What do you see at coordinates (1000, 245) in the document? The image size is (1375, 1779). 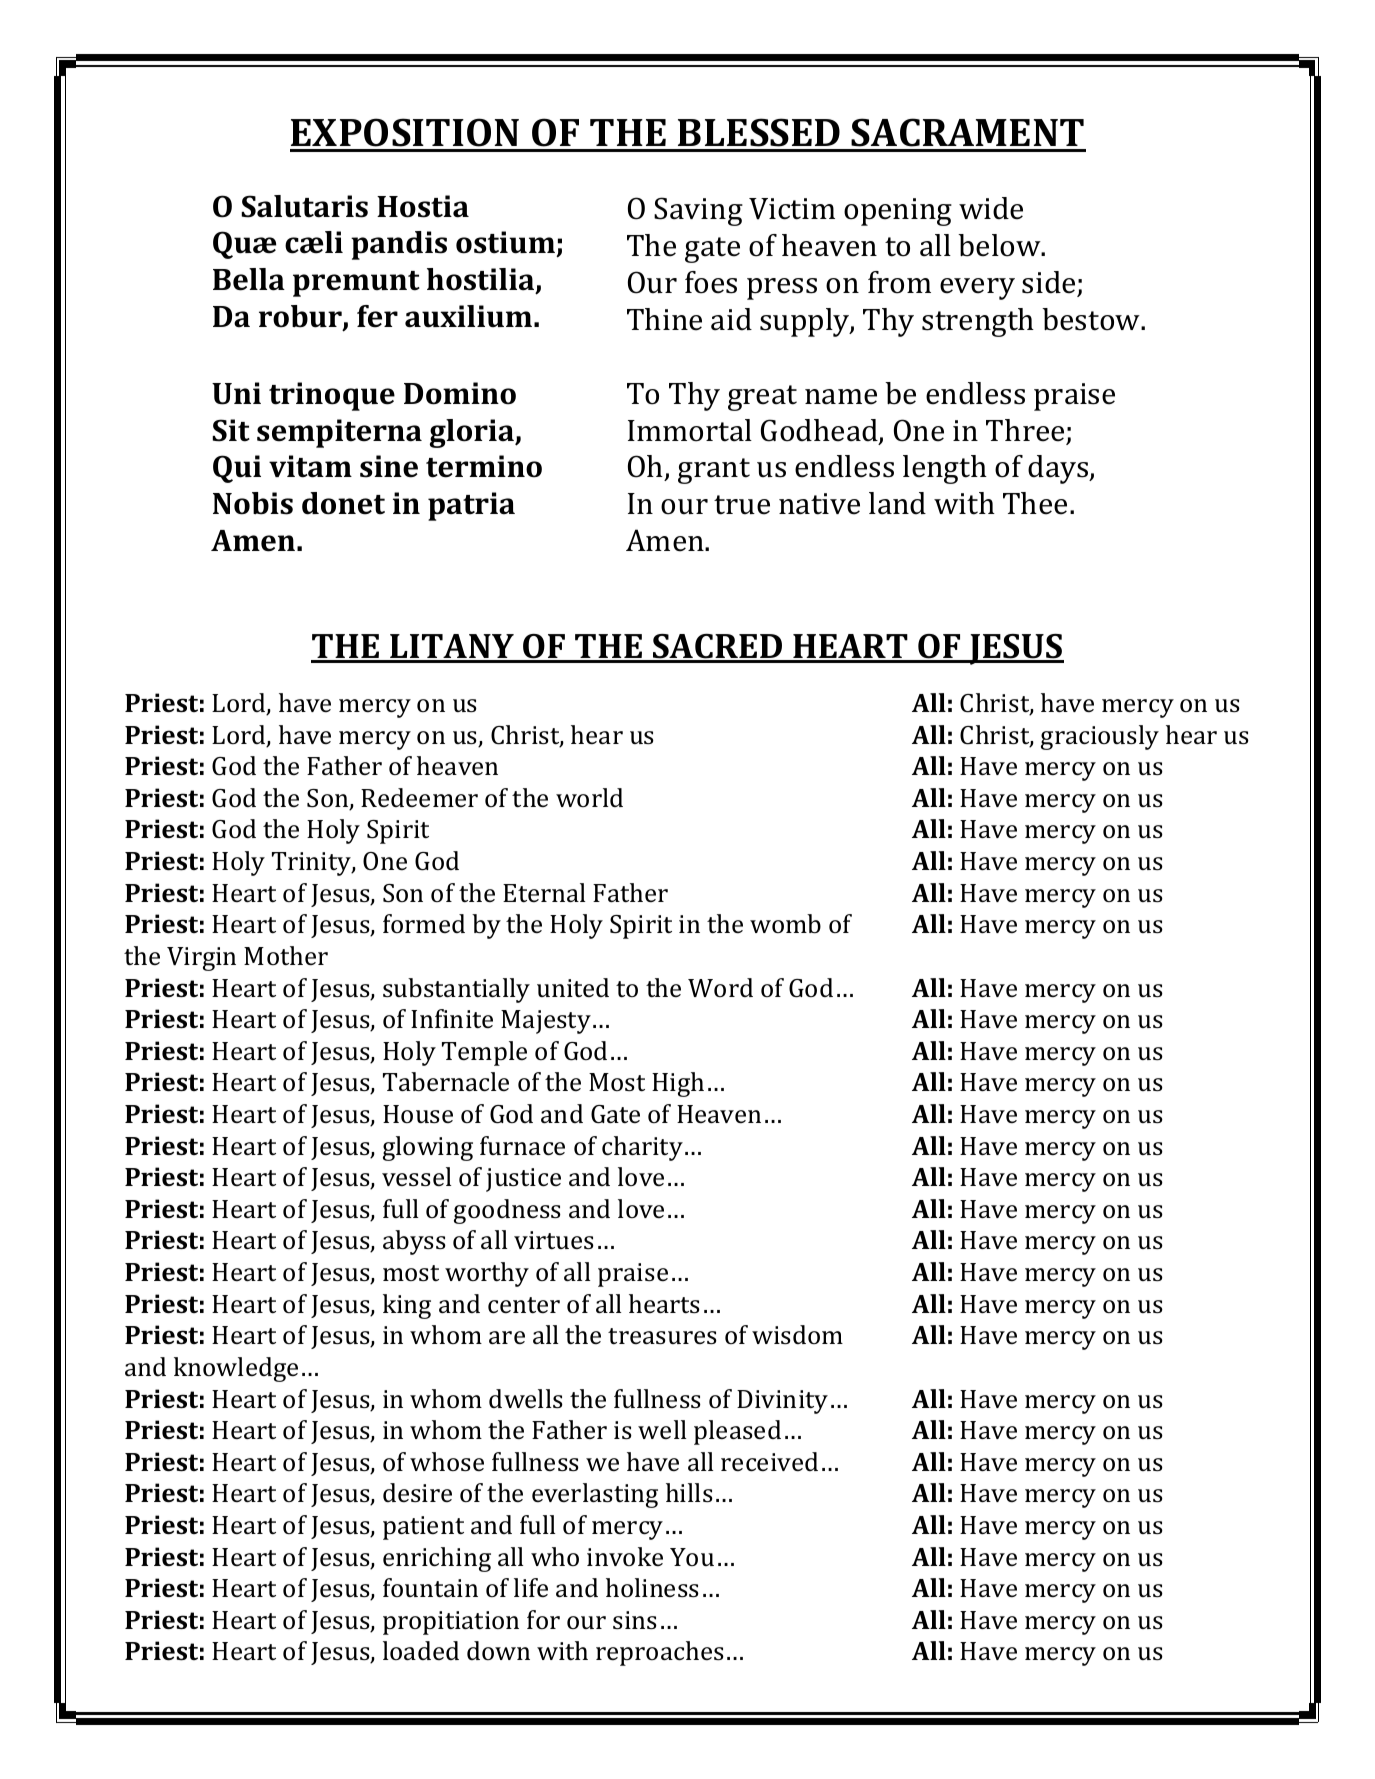 I see `below` at bounding box center [1000, 245].
